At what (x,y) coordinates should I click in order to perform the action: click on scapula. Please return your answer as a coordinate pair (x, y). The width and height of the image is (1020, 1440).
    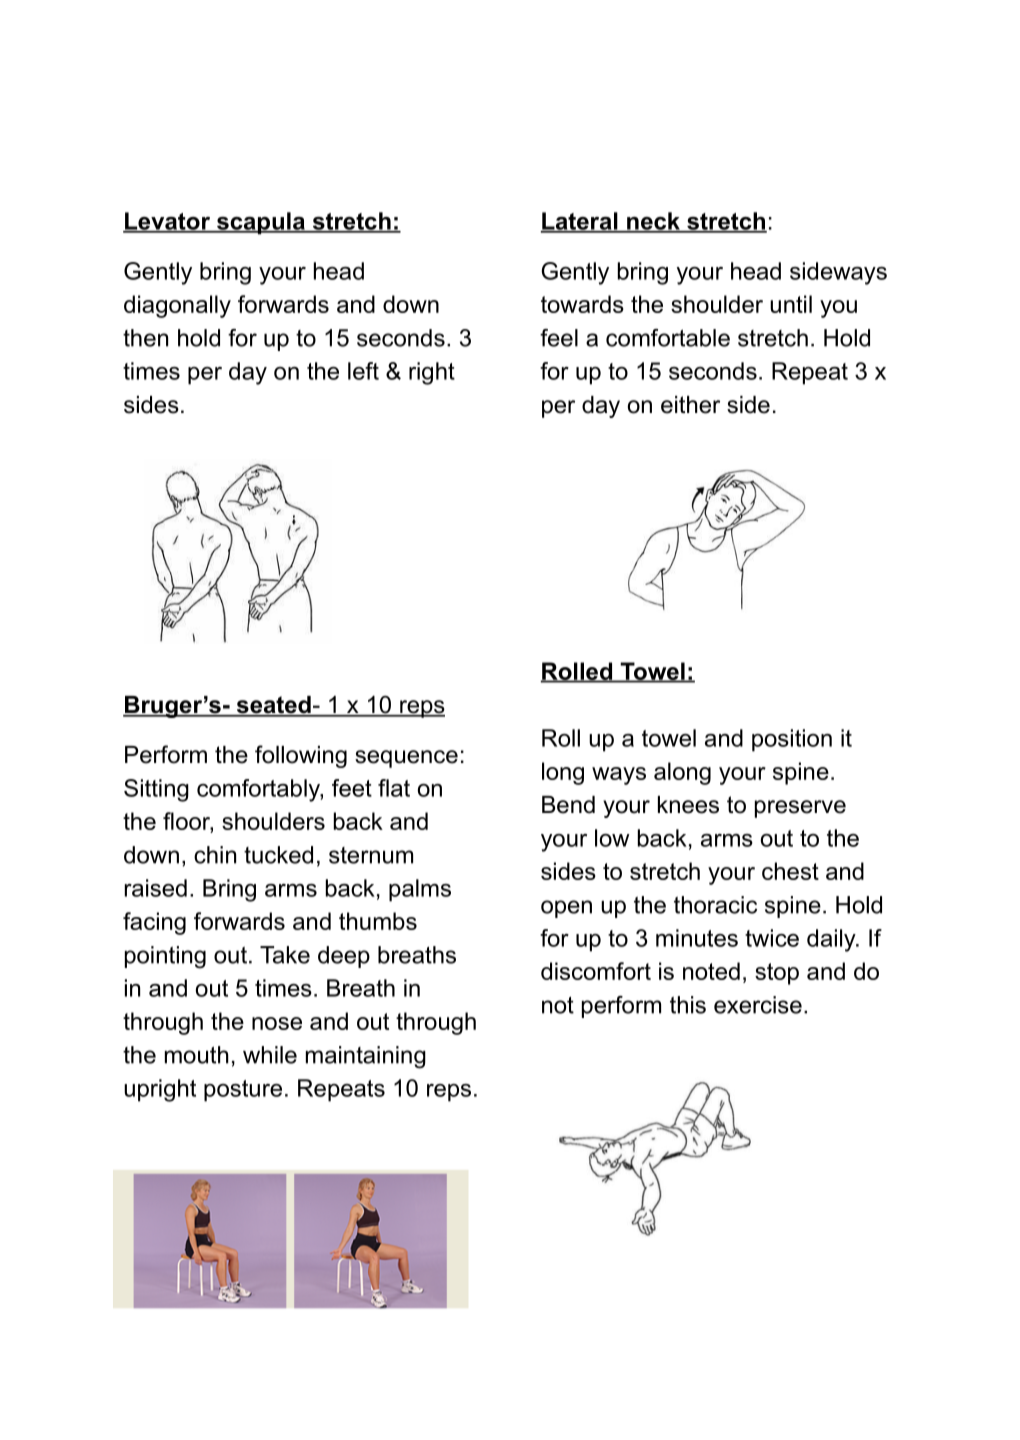
    Looking at the image, I should click on (260, 223).
